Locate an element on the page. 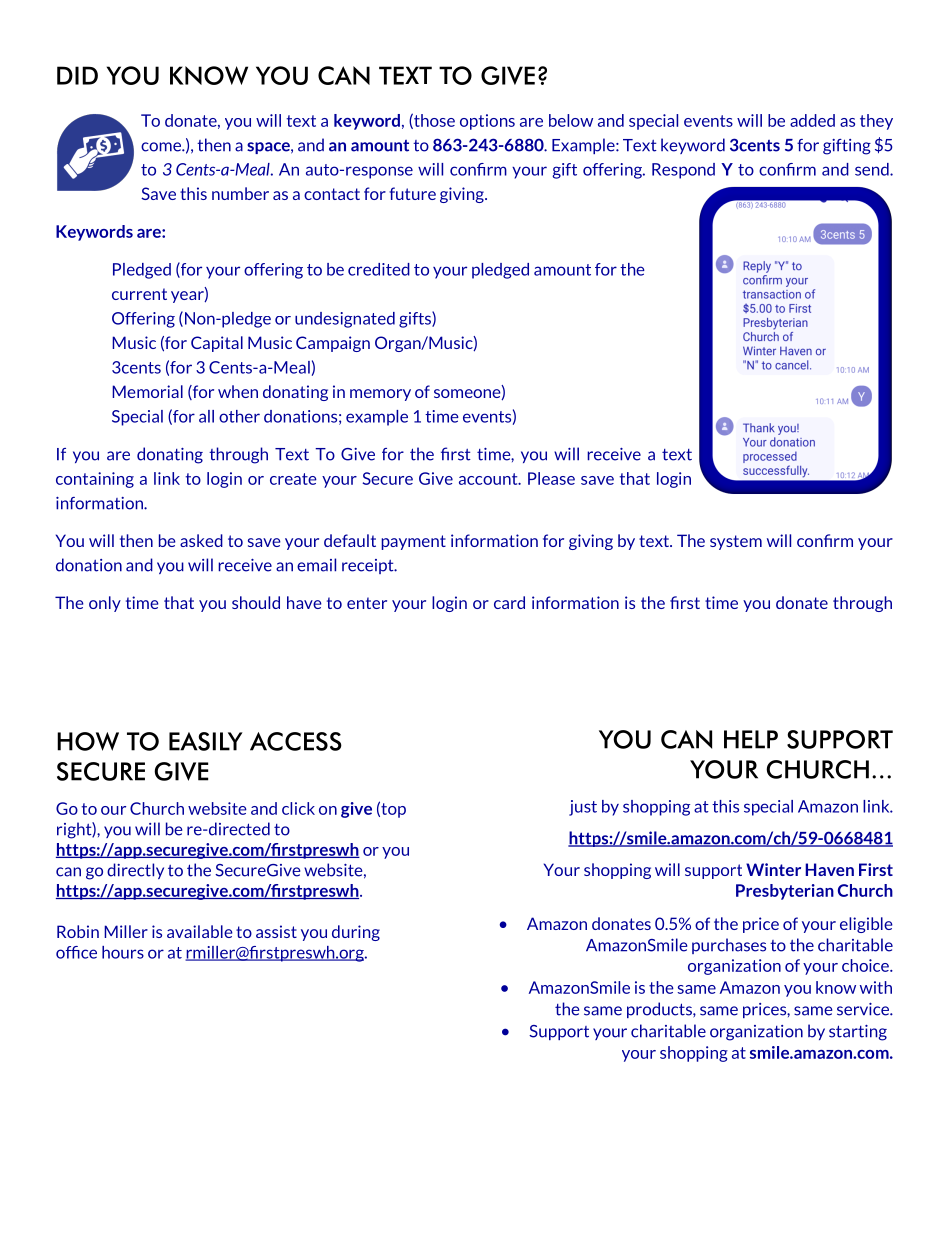 This page has width=952, height=1233. hours is located at coordinates (123, 952).
